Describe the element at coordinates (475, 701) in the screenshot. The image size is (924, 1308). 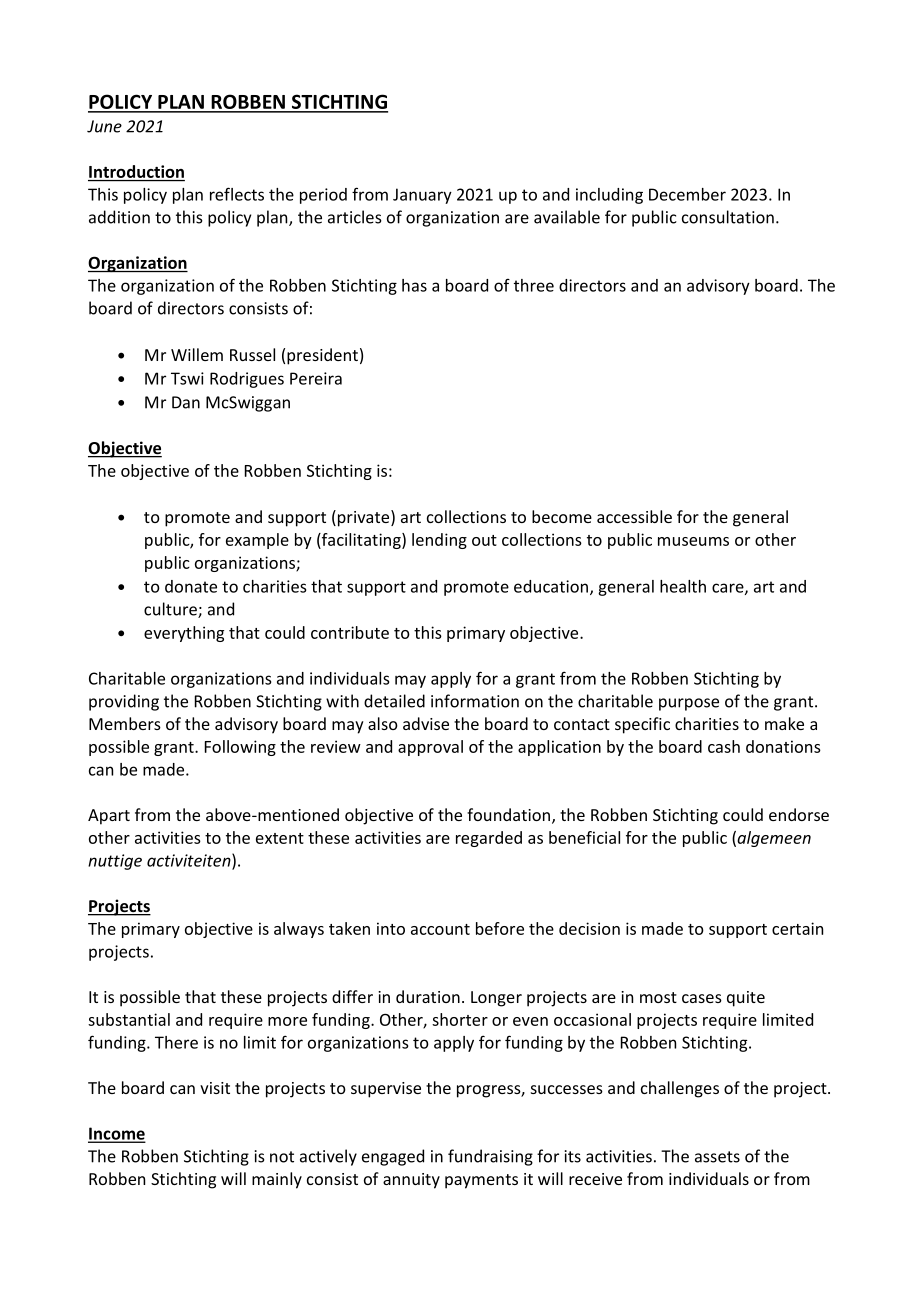
I see `information` at that location.
